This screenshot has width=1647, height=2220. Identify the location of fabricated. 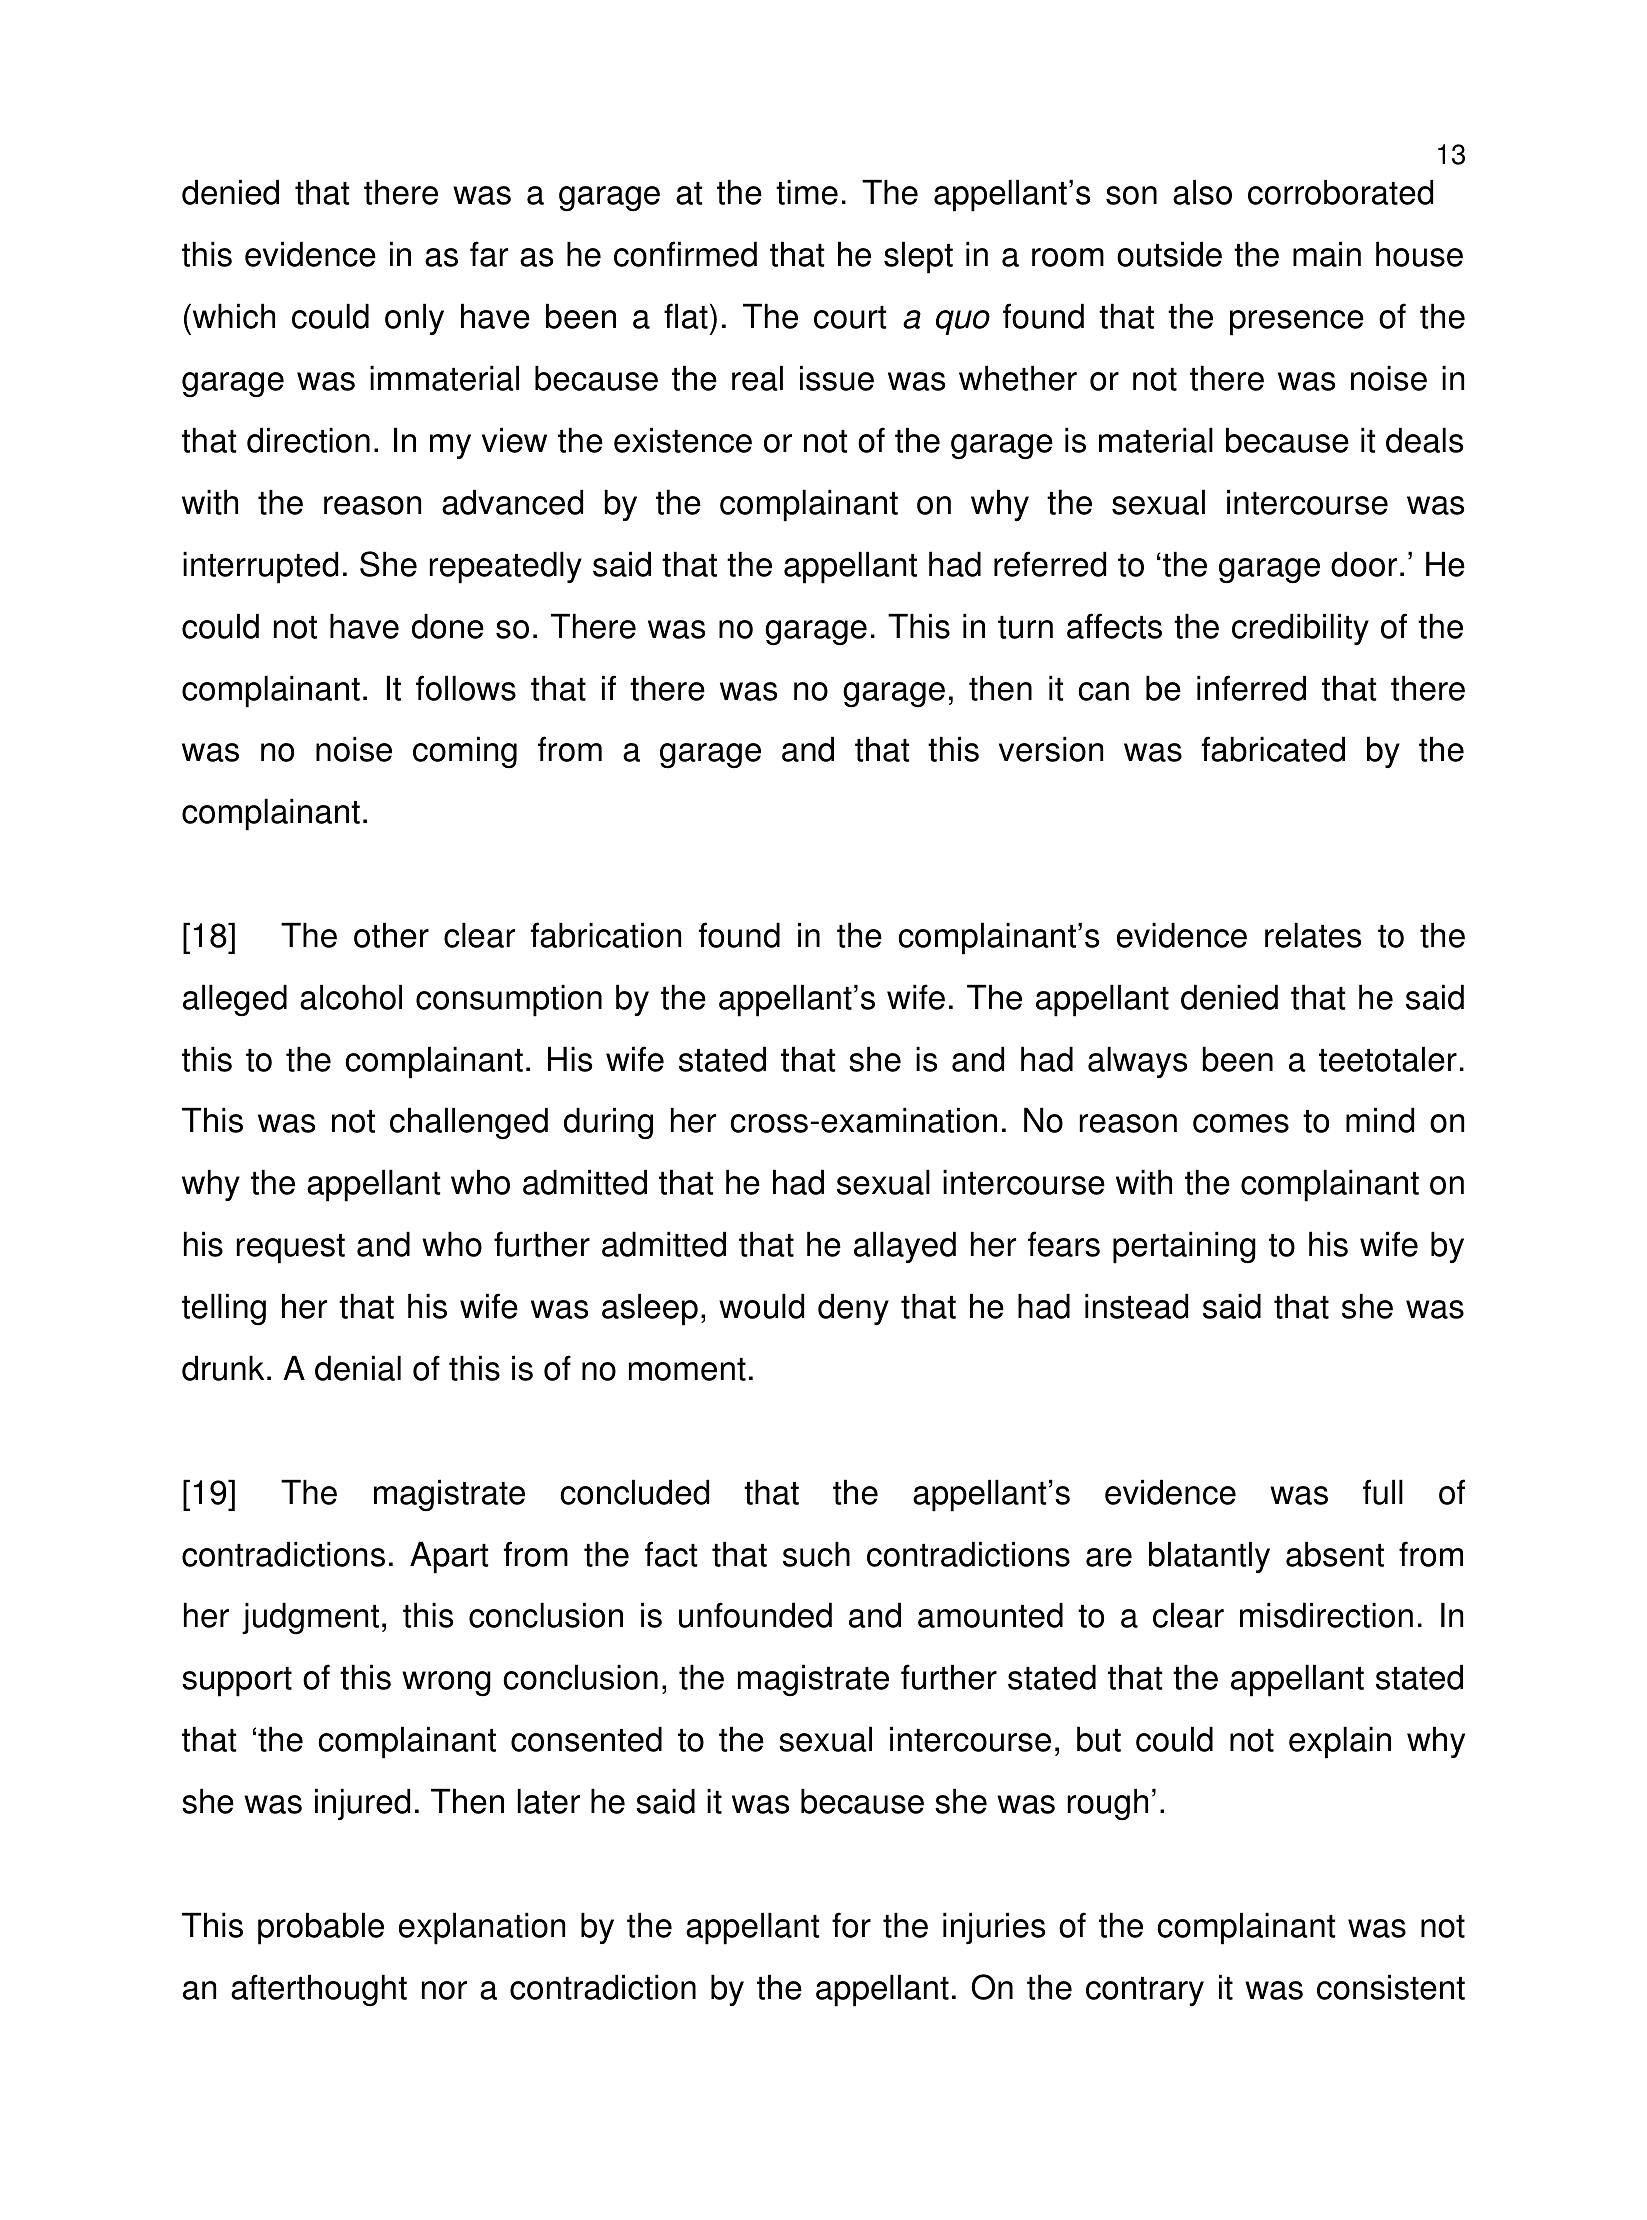
(1273, 749).
